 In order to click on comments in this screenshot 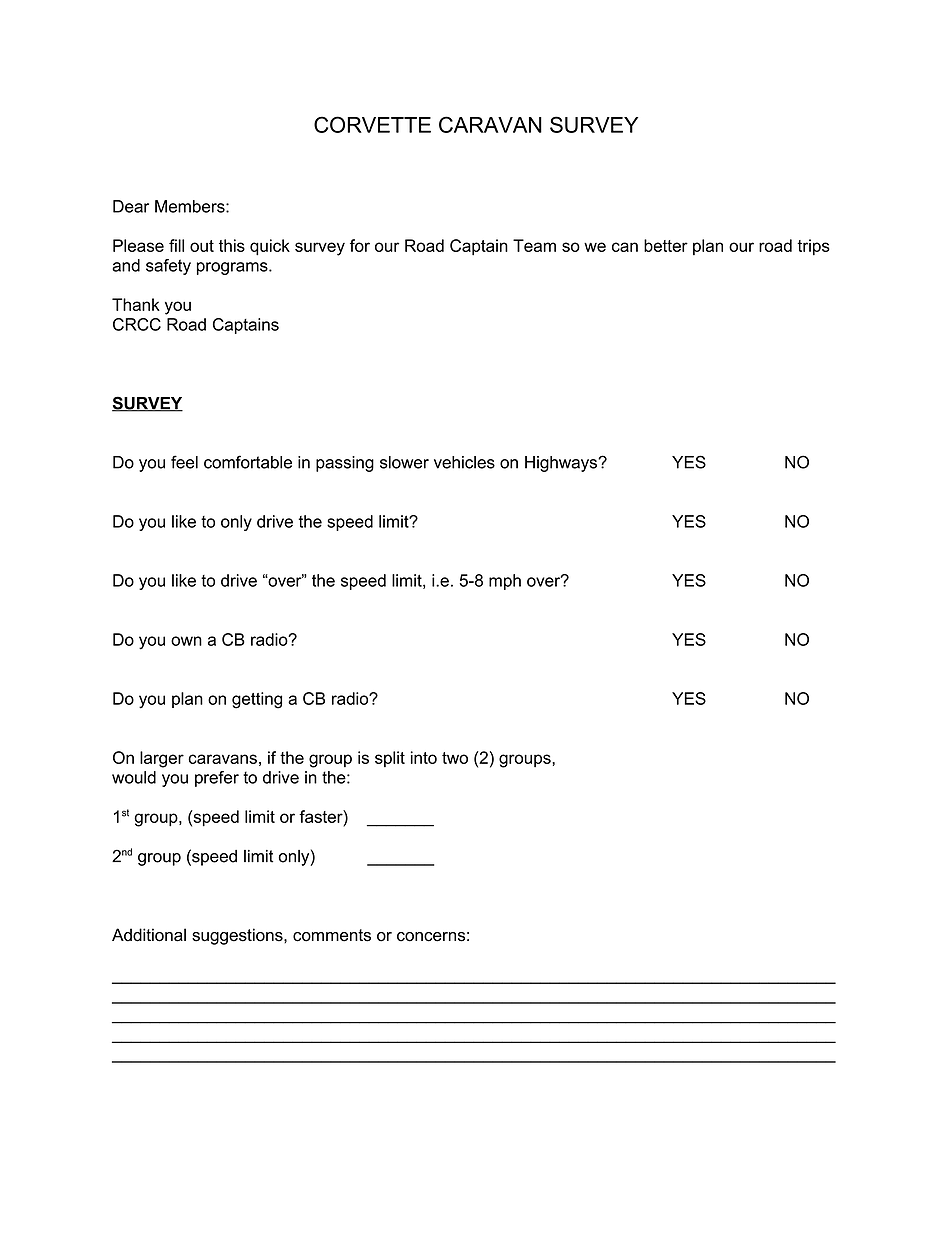, I will do `click(332, 935)`.
